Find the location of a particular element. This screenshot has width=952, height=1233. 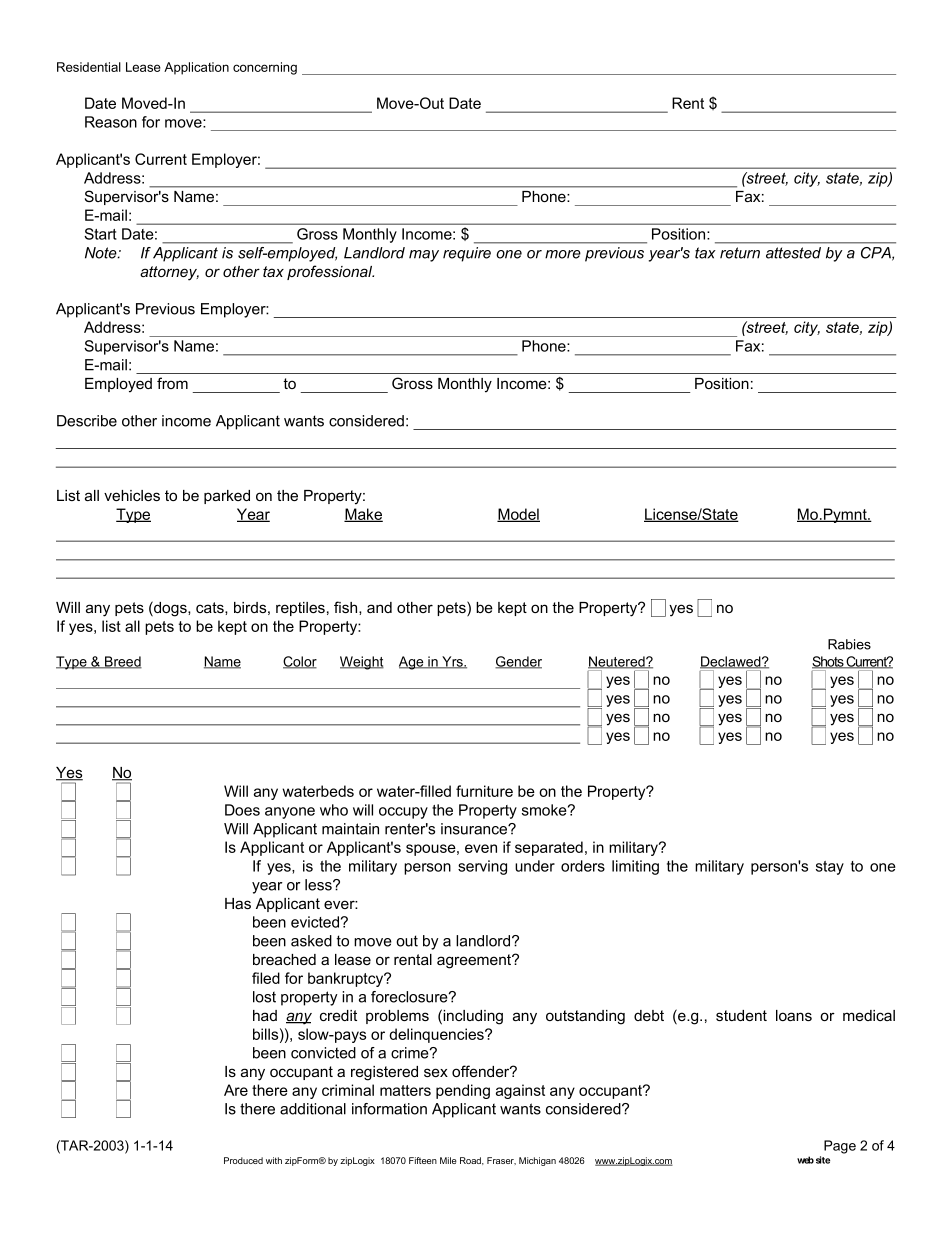

stay is located at coordinates (830, 868).
